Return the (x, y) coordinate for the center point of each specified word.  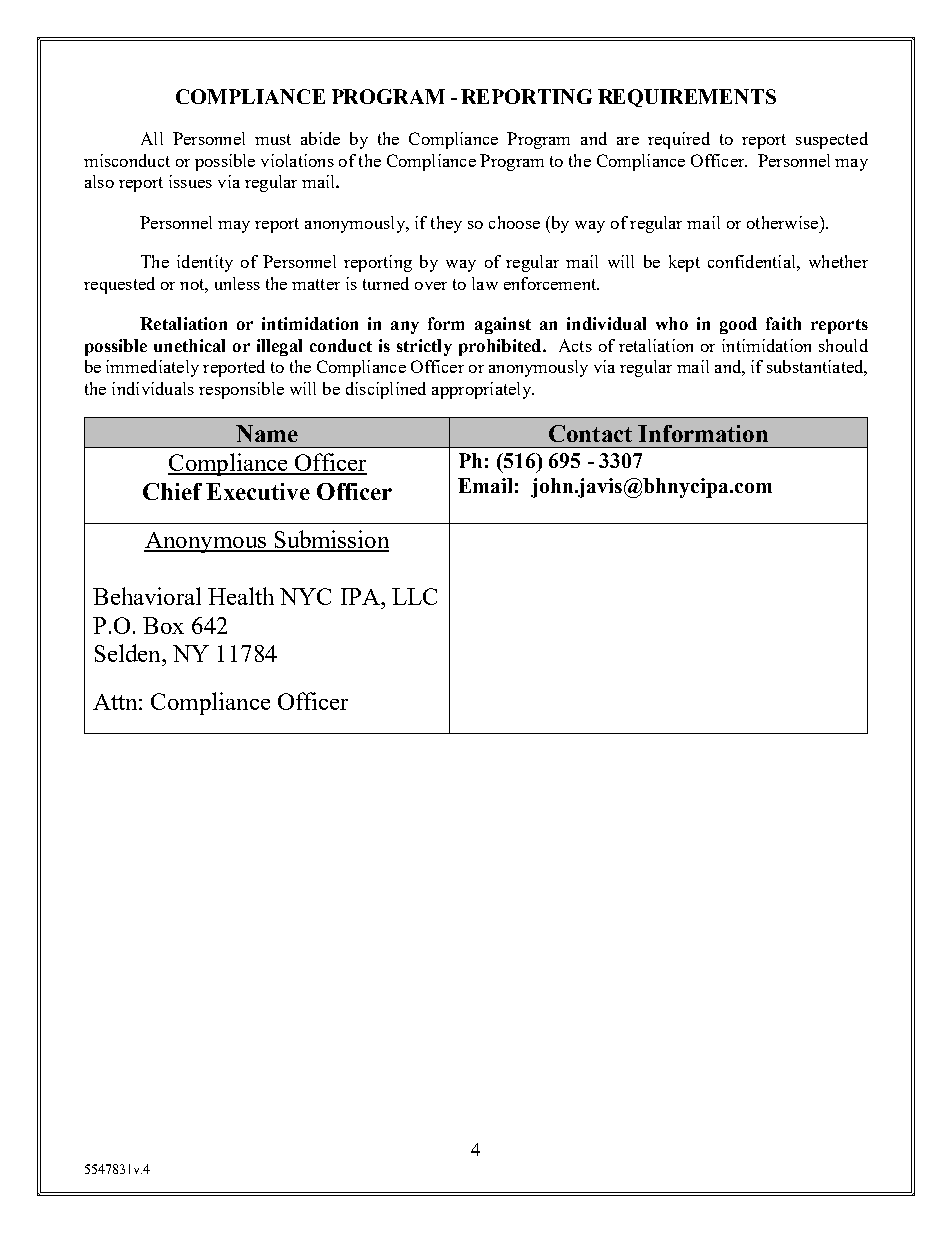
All (152, 138)
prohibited (501, 347)
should (843, 345)
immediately (152, 368)
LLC (414, 596)
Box (163, 625)
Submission (330, 540)
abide (320, 138)
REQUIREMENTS (687, 98)
